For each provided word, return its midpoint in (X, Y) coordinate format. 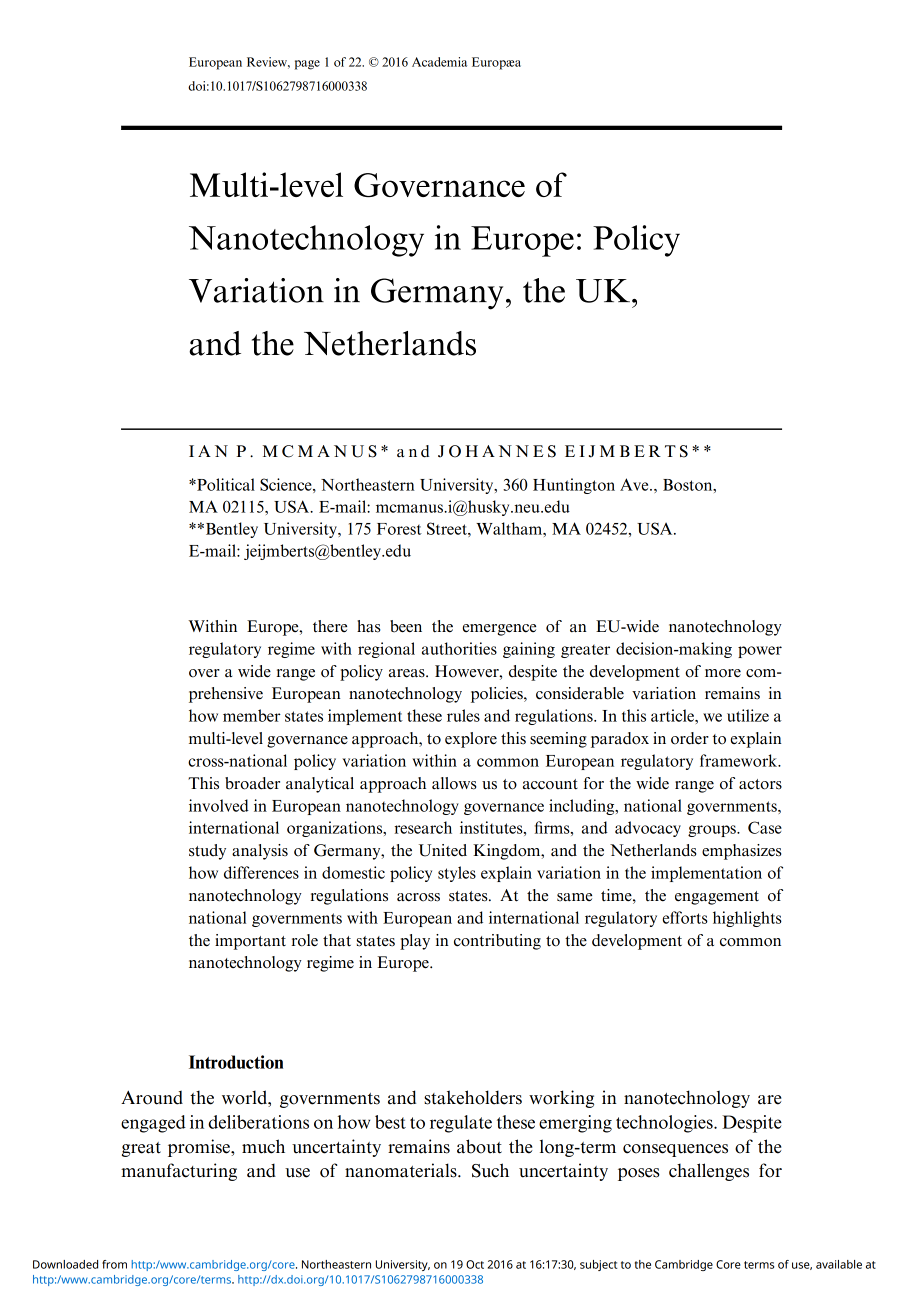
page (307, 65)
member (252, 715)
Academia (439, 62)
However (468, 671)
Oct (475, 1264)
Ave (635, 484)
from (114, 1264)
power (760, 652)
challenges (709, 1172)
